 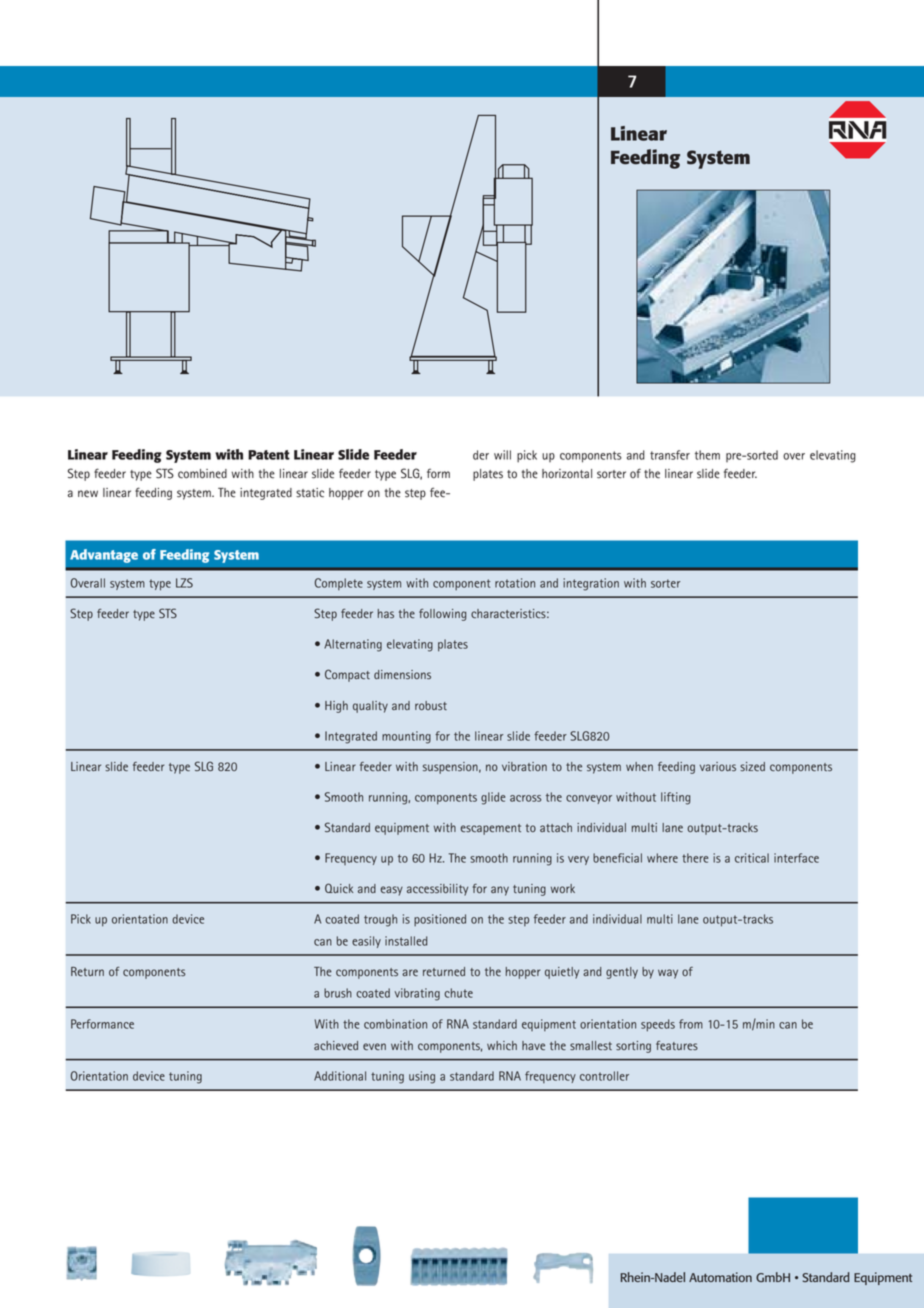 I want to click on controller, so click(x=604, y=1076).
